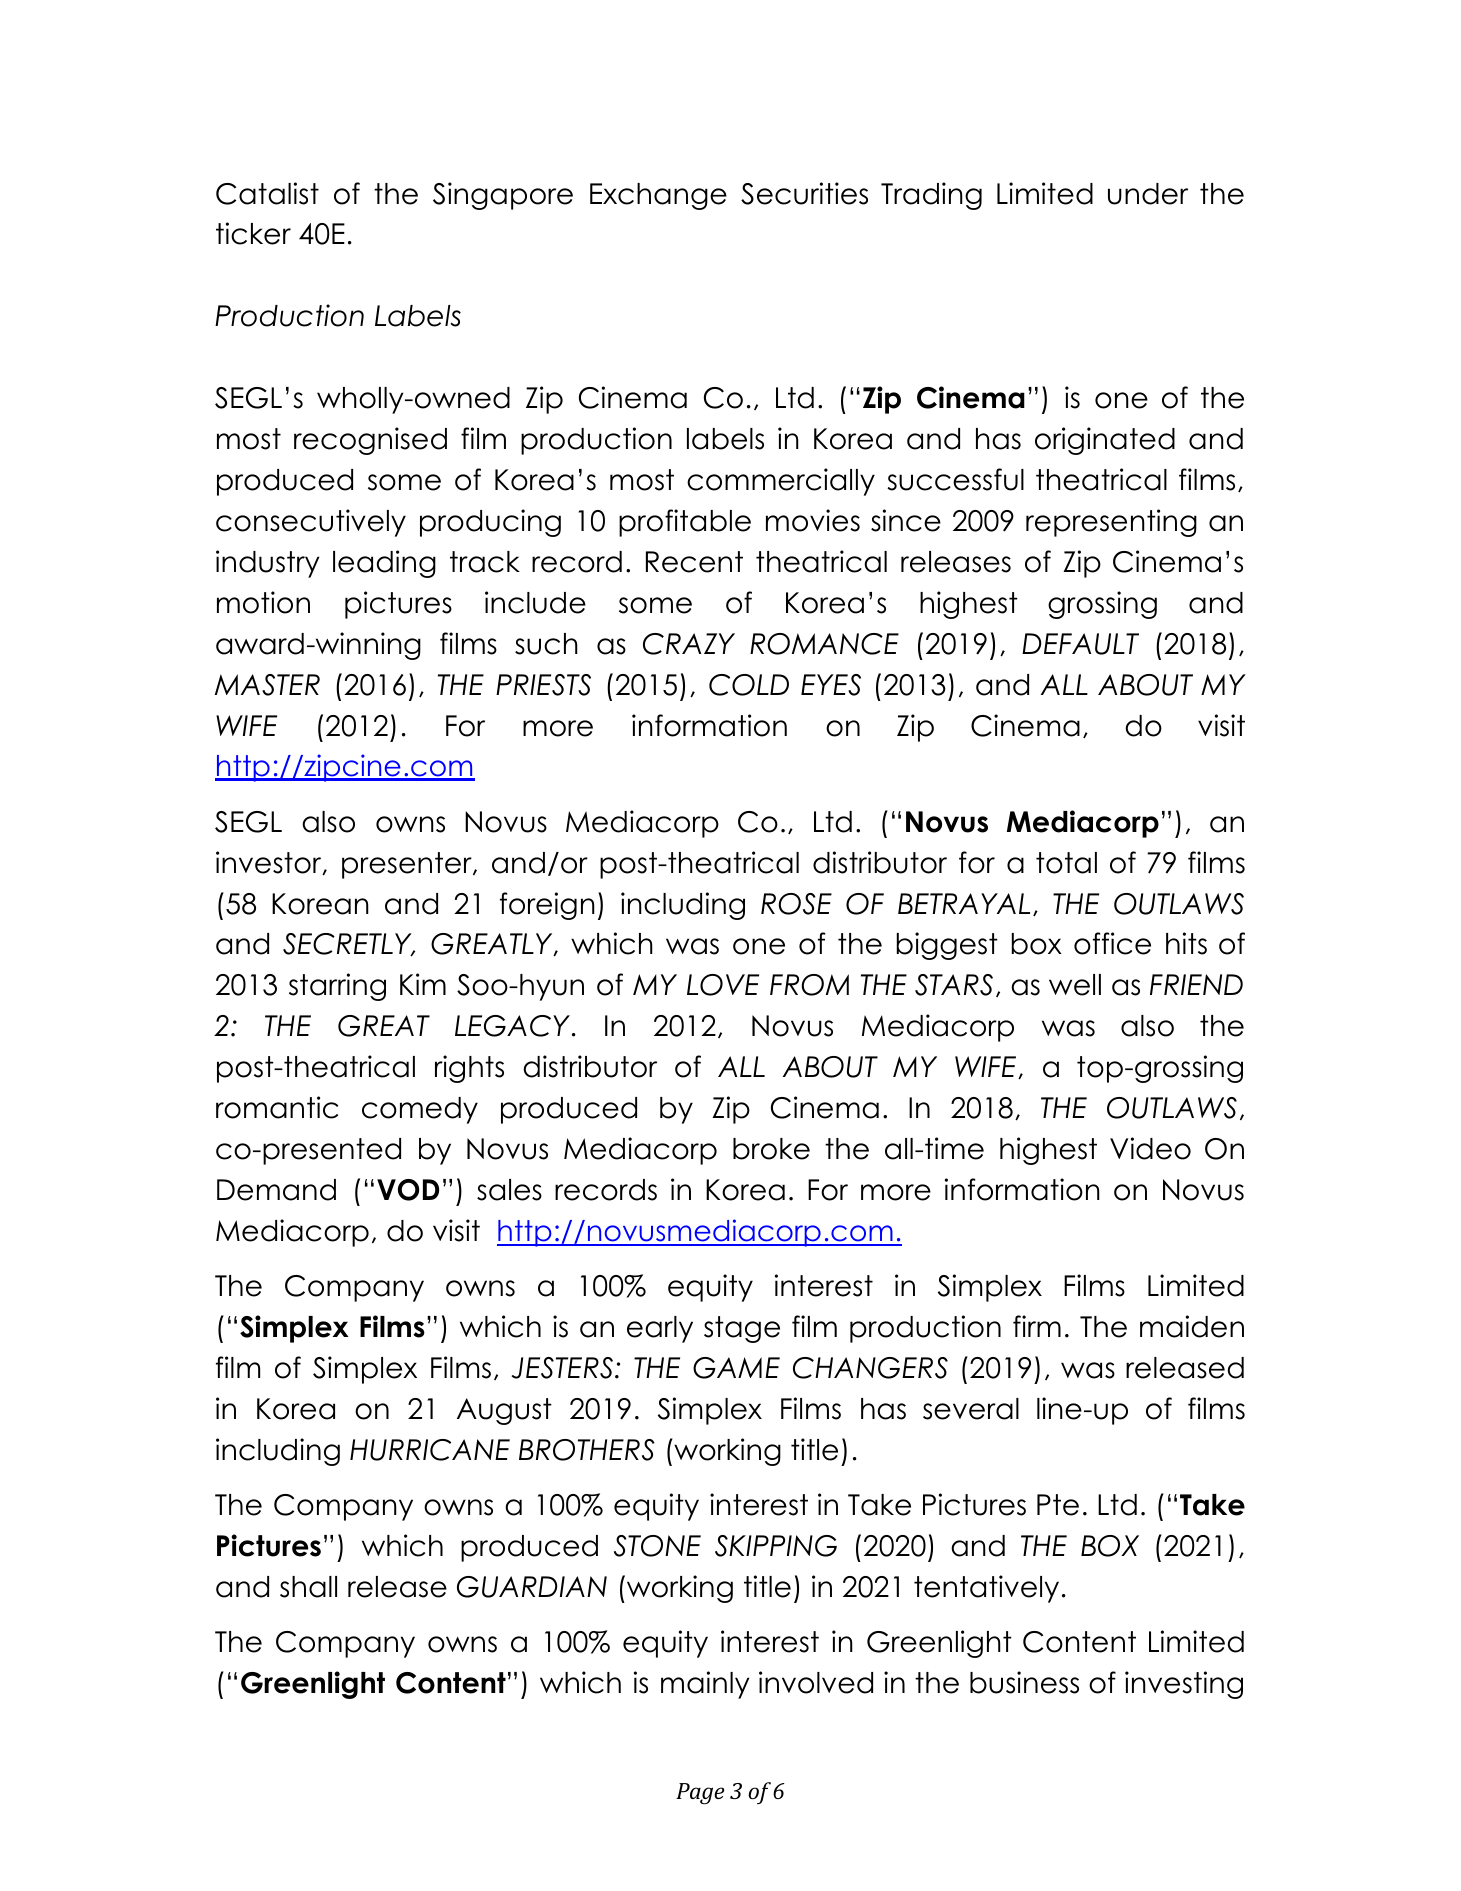 This image has width=1461, height=1891. Describe the element at coordinates (723, 985) in the image. I see `LOVE` at that location.
